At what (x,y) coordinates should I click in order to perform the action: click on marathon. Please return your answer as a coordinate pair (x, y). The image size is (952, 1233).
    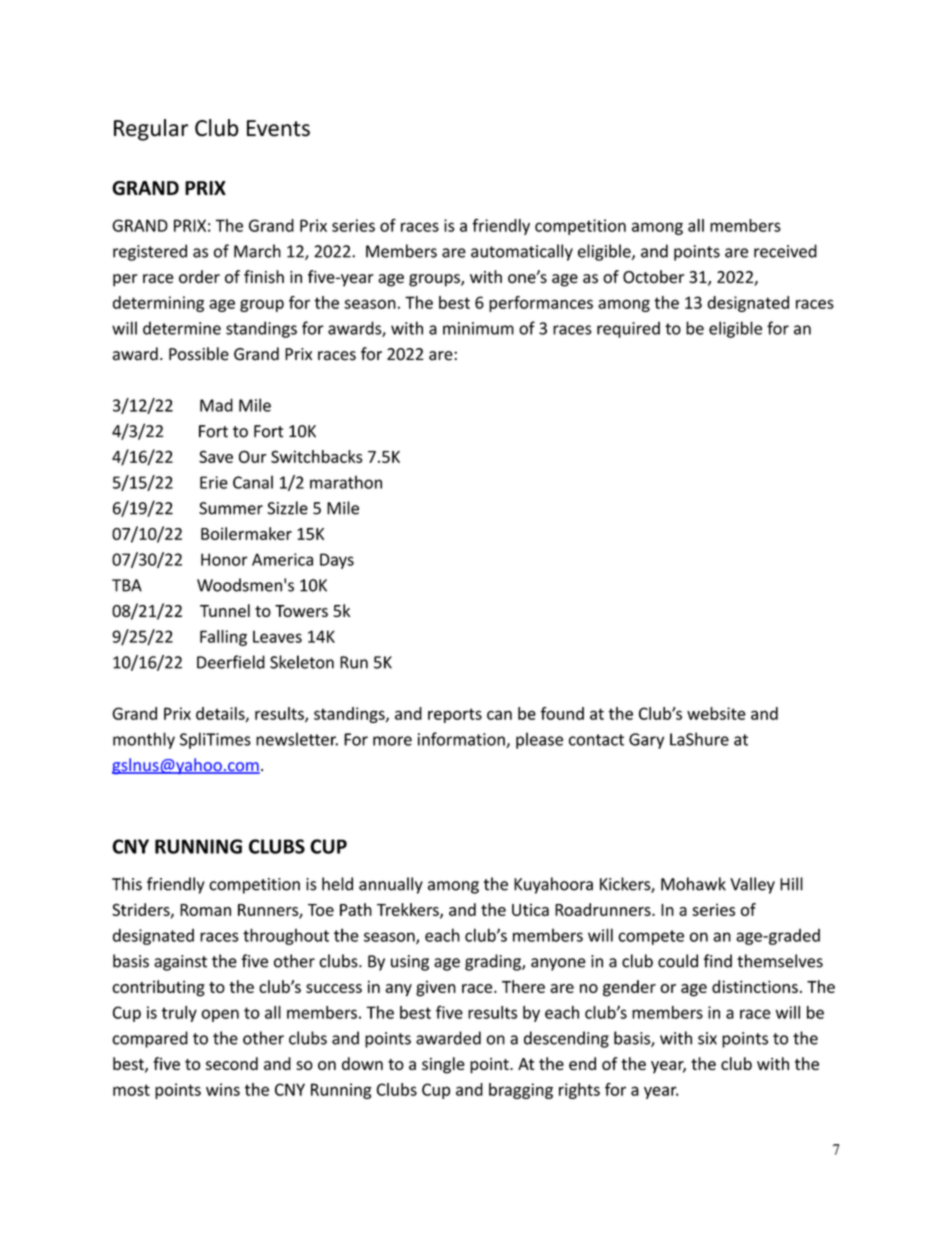
    Looking at the image, I should click on (346, 482).
